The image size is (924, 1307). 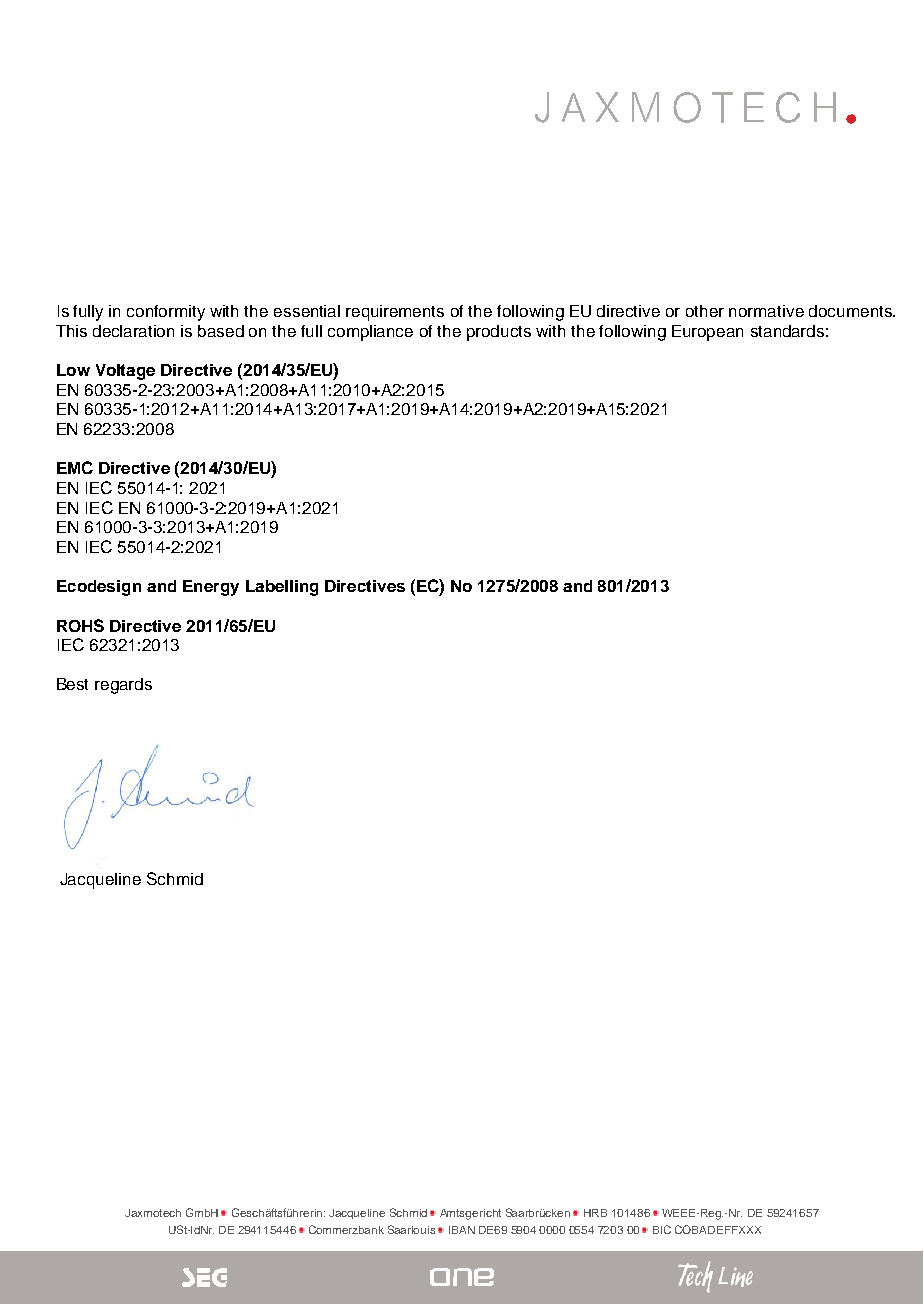 I want to click on Best, so click(x=72, y=684).
